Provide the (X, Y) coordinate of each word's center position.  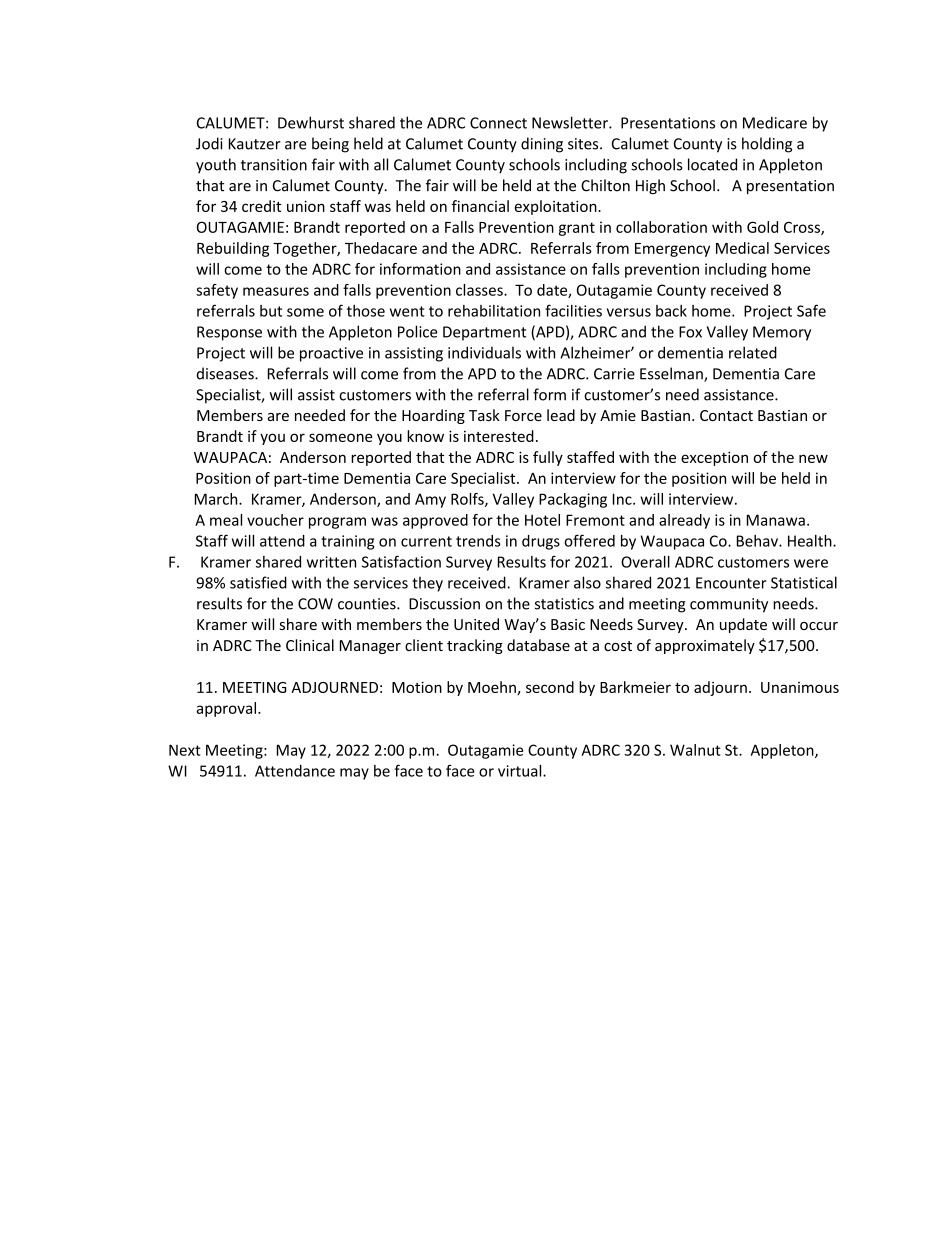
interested (499, 436)
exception (714, 458)
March (217, 499)
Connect (498, 123)
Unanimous (800, 687)
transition (274, 165)
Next (185, 750)
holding (767, 145)
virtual (521, 771)
